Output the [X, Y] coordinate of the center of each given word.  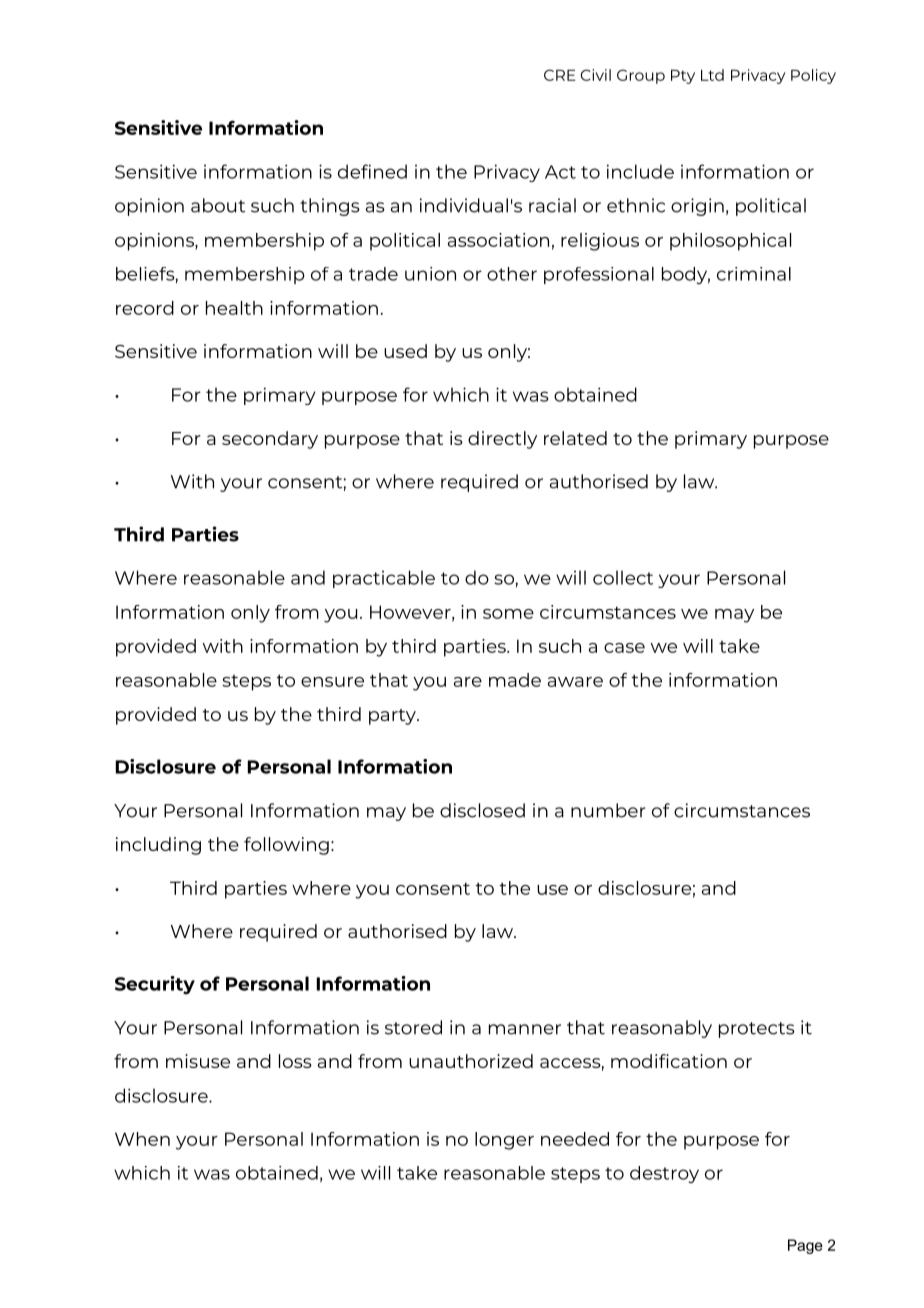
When [142, 1139]
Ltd [712, 75]
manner [525, 1029]
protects [757, 1030]
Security [155, 985]
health [234, 308]
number [608, 810]
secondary [270, 440]
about [218, 205]
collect [623, 577]
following [286, 846]
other [512, 274]
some [508, 614]
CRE [560, 75]
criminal [754, 274]
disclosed [482, 810]
